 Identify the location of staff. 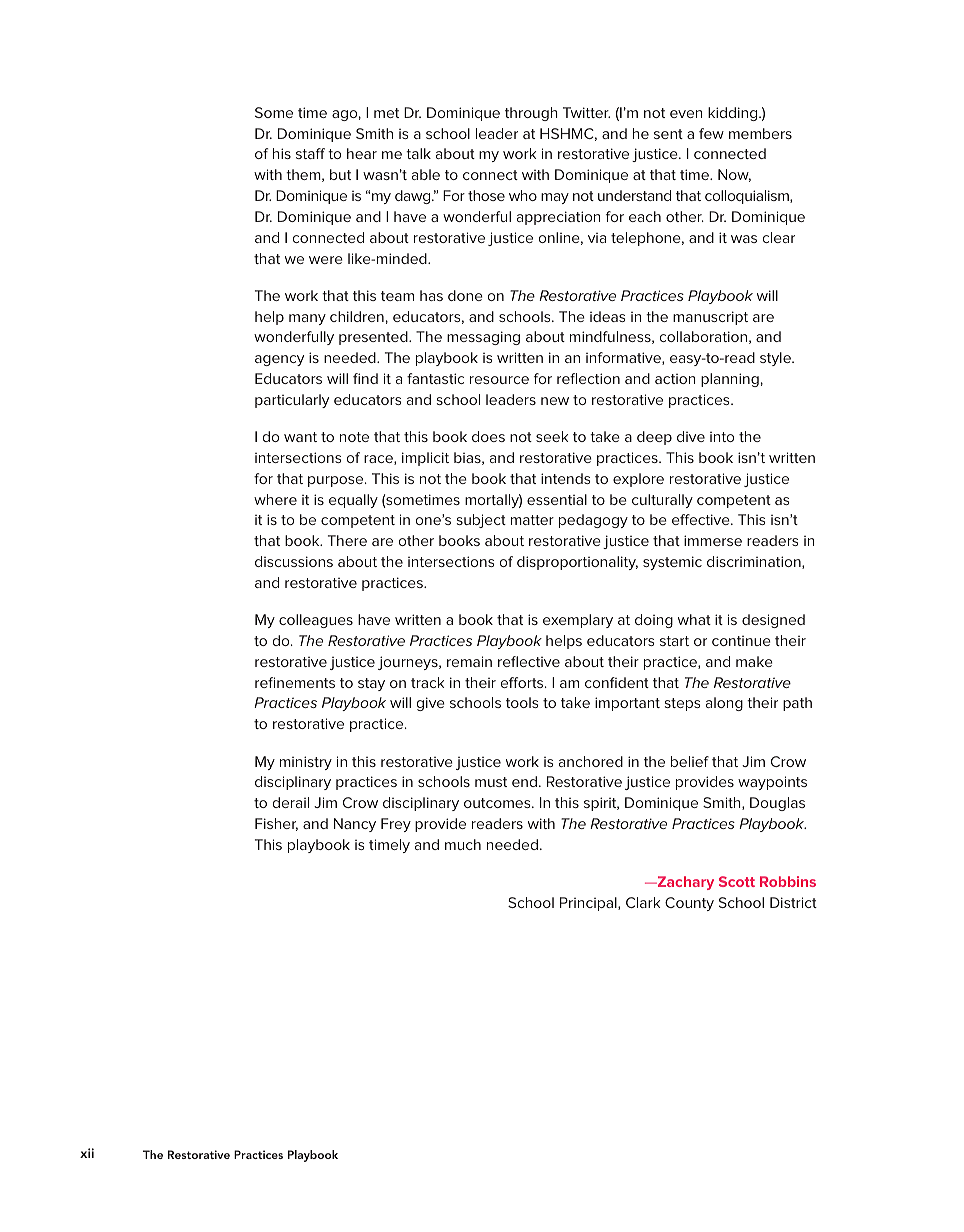
(310, 153).
